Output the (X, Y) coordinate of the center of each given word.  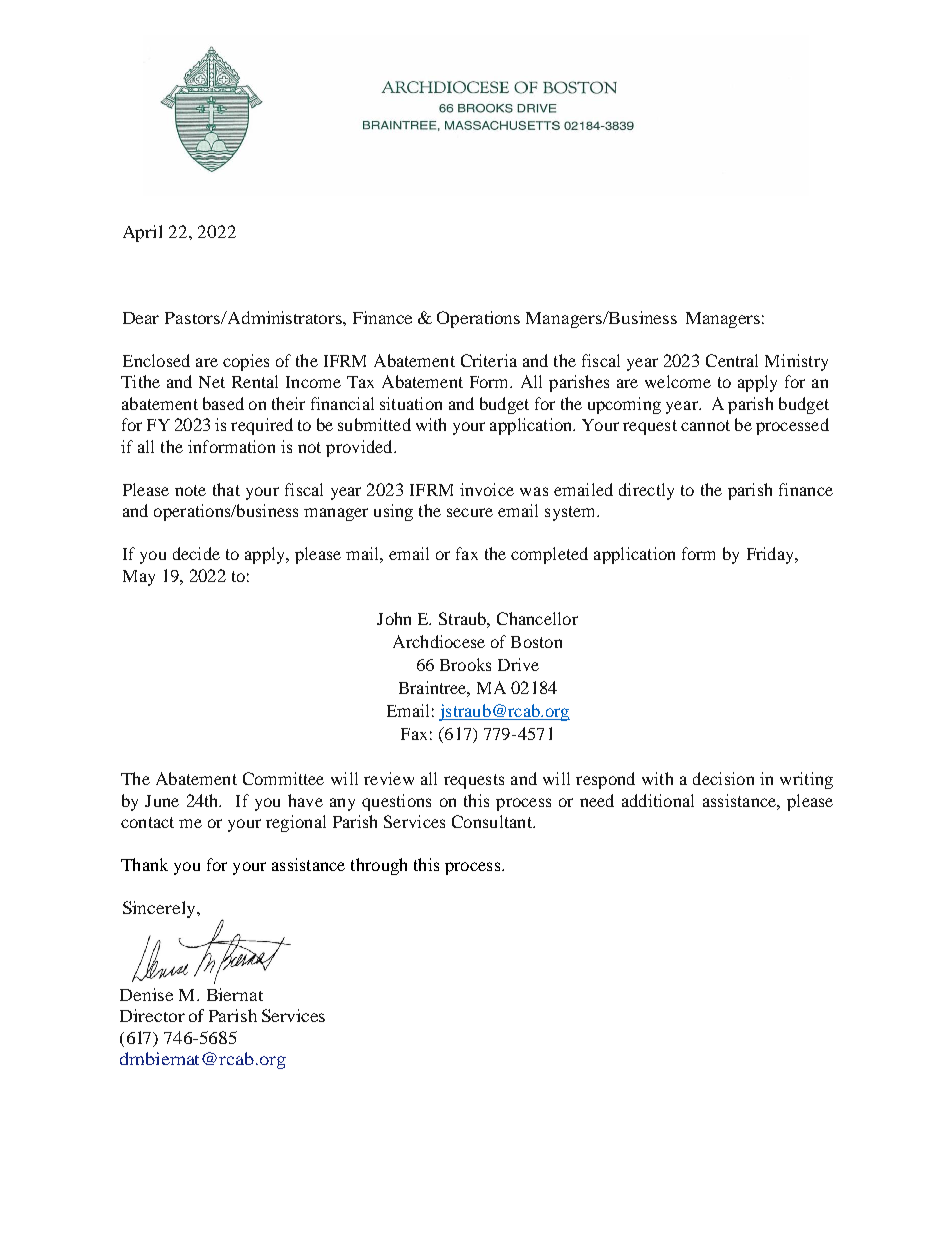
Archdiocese (439, 641)
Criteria (489, 360)
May (139, 578)
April (142, 233)
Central (732, 360)
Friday (771, 555)
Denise (146, 994)
